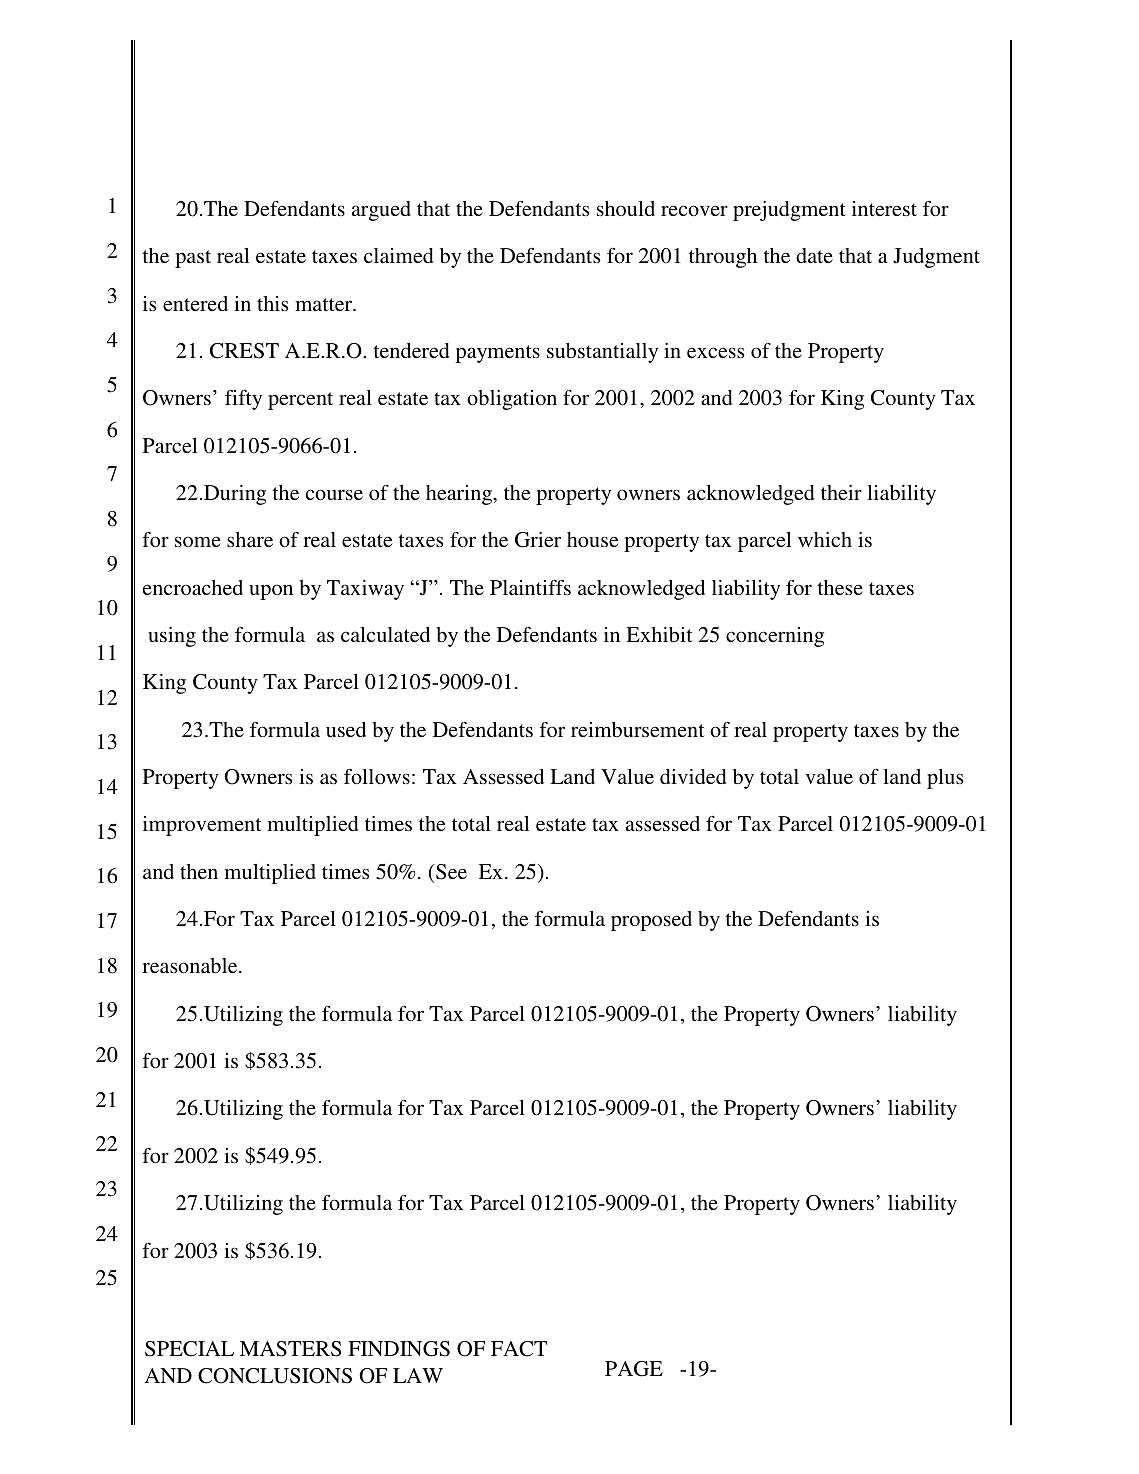 The width and height of the image is (1139, 1474). Describe the element at coordinates (945, 779) in the image. I see `plus` at that location.
